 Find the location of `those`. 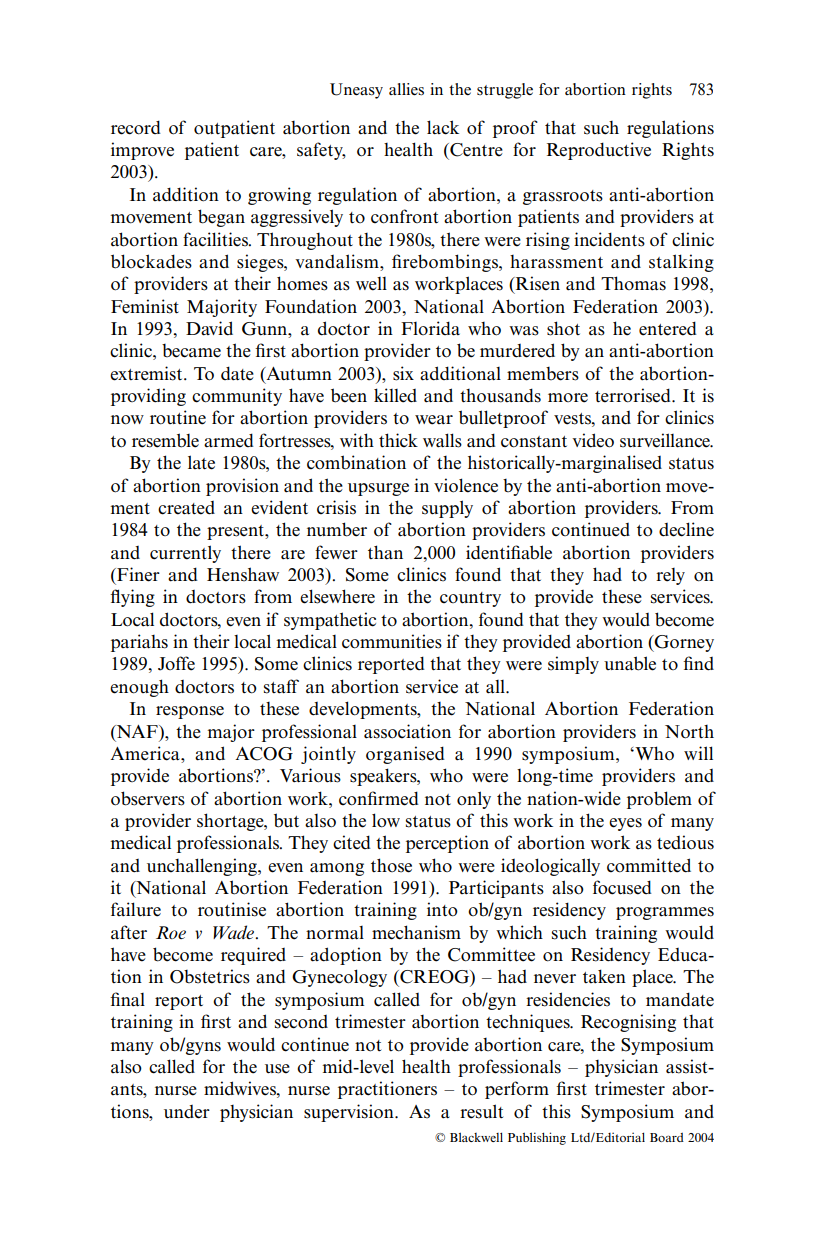

those is located at coordinates (391, 865).
